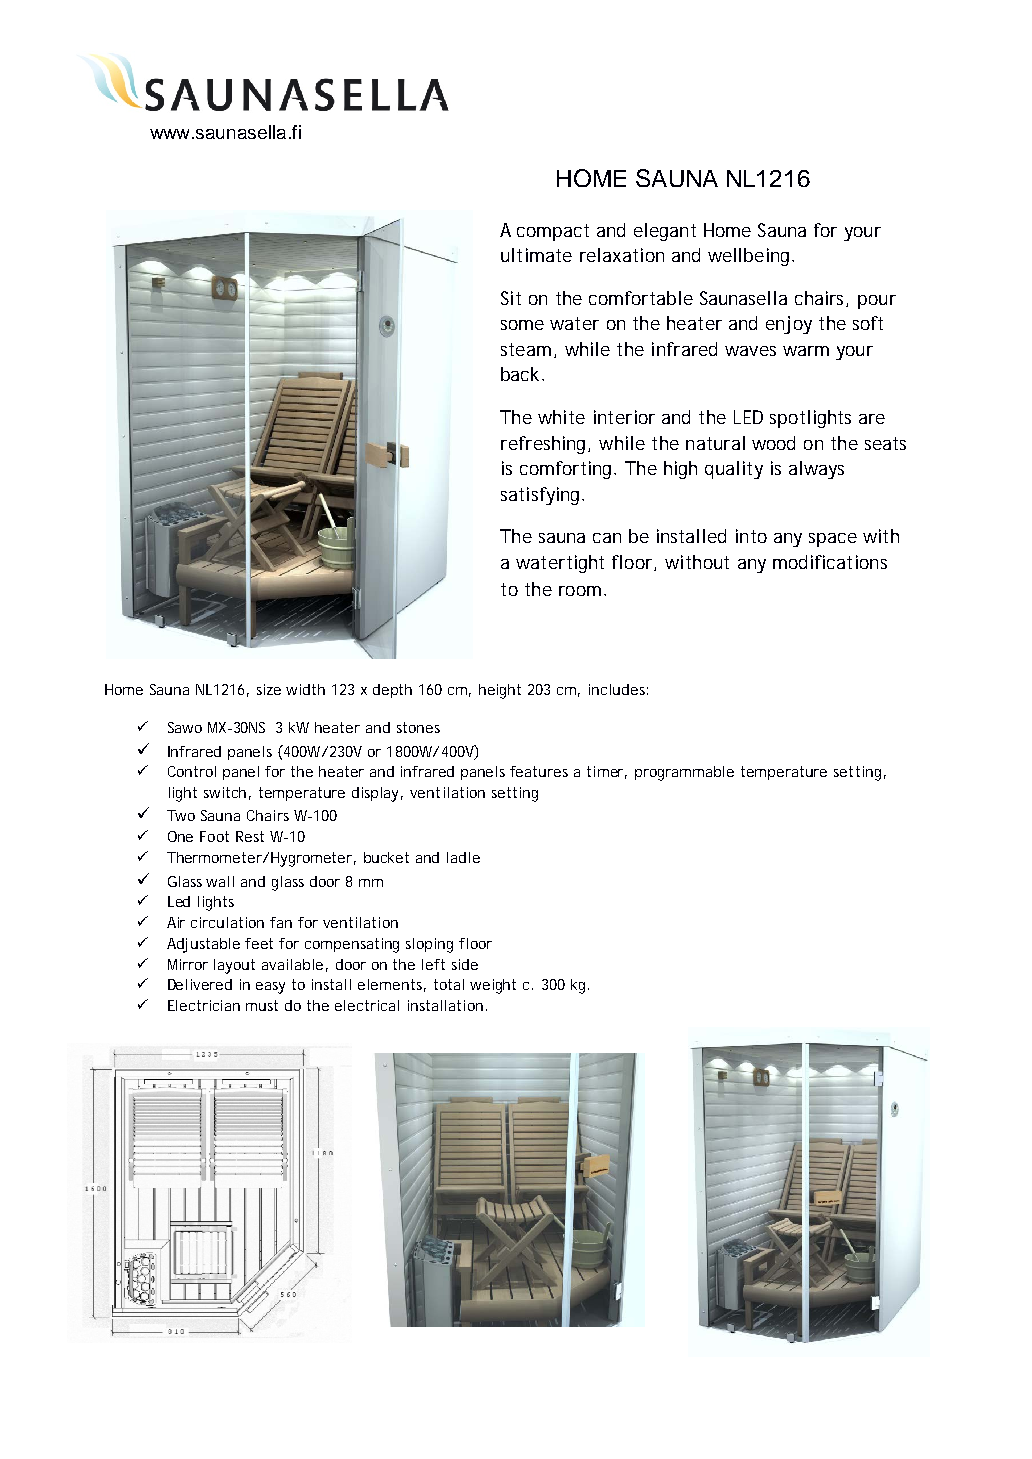 The width and height of the screenshot is (1032, 1459). What do you see at coordinates (270, 988) in the screenshot?
I see `easy` at bounding box center [270, 988].
